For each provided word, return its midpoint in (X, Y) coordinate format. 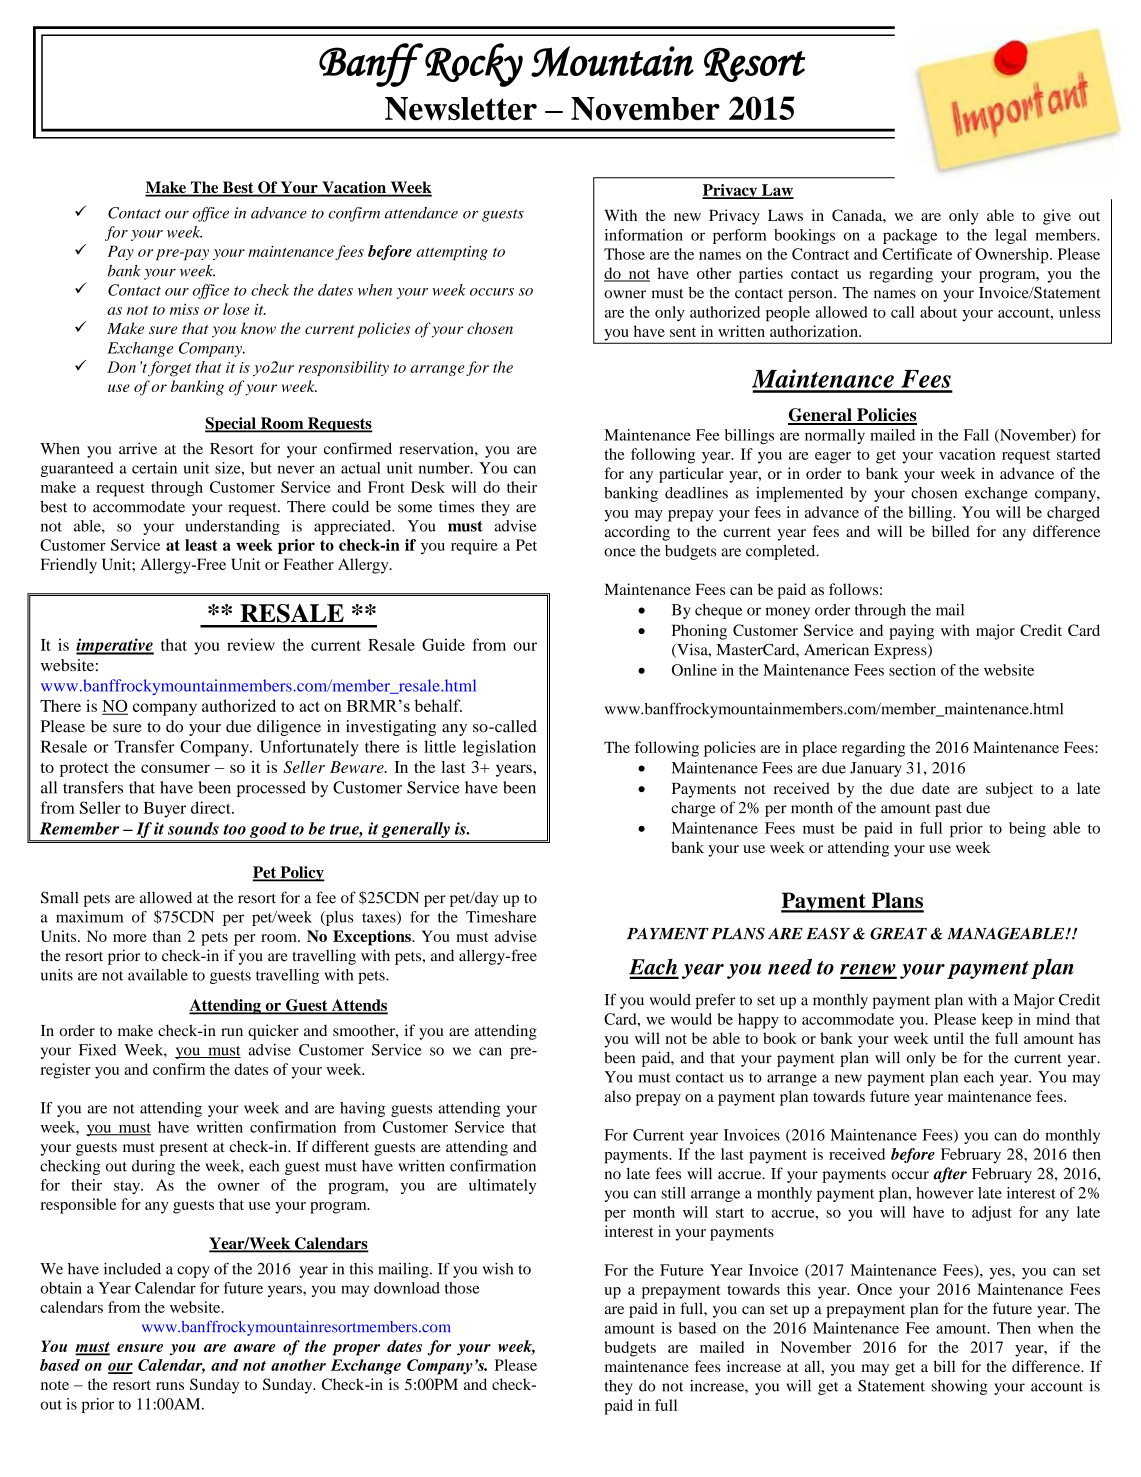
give (1057, 217)
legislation (499, 748)
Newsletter (461, 109)
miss (184, 309)
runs (170, 1386)
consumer (175, 768)
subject (1009, 790)
